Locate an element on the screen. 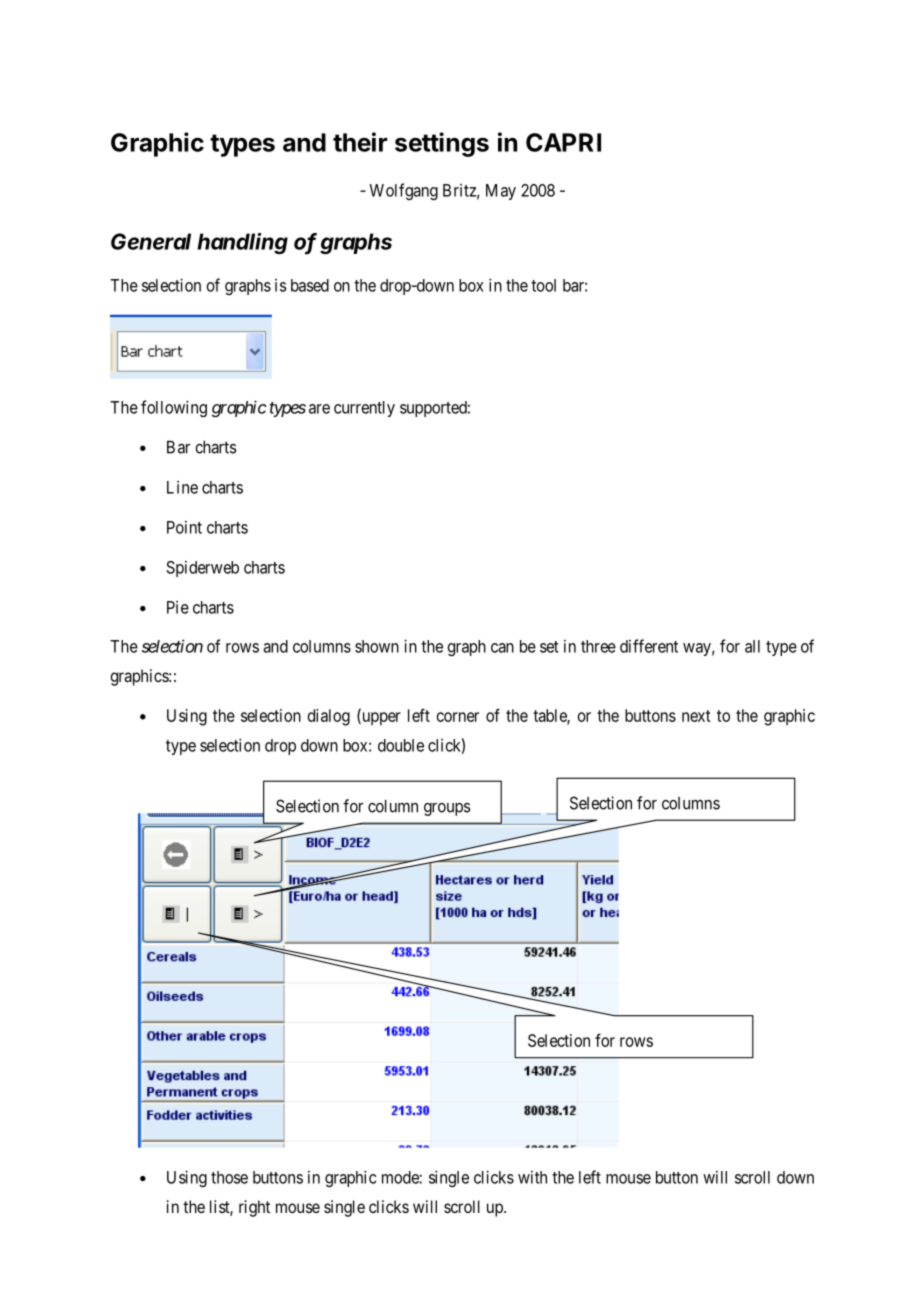 Image resolution: width=924 pixels, height=1308 pixels. those is located at coordinates (229, 1177).
